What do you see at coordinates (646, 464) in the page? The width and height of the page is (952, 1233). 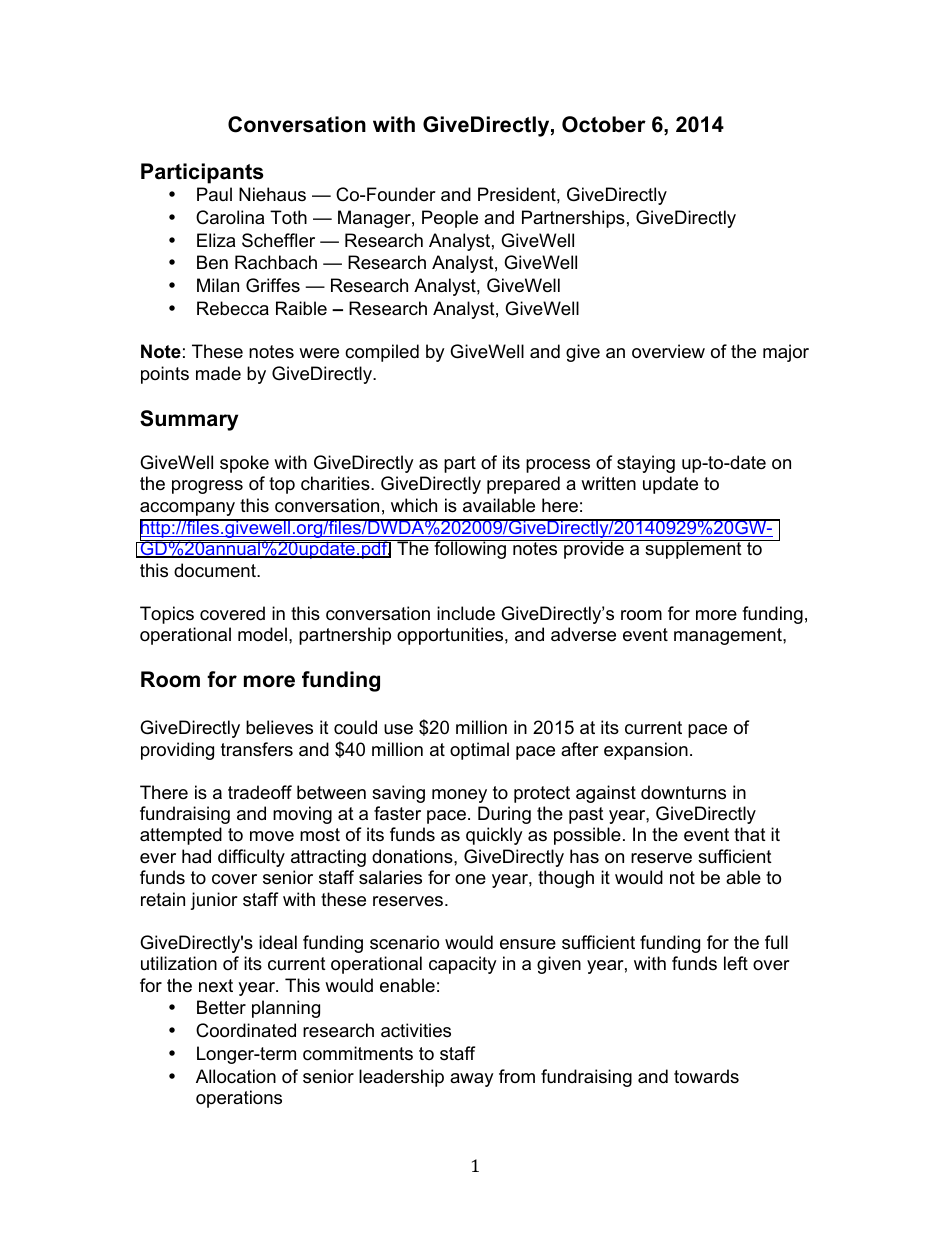 I see `staying` at bounding box center [646, 464].
